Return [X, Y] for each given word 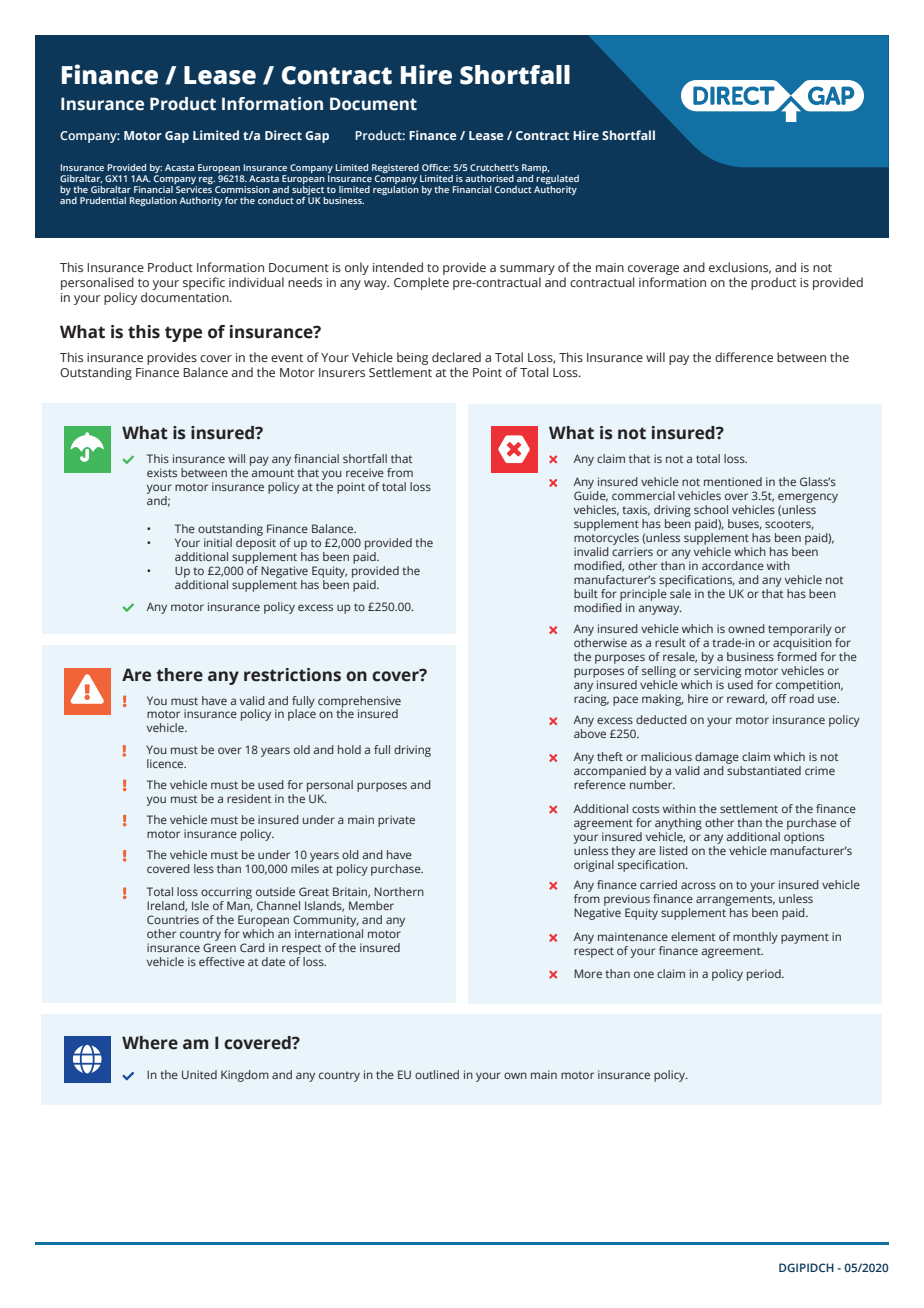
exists [162, 472]
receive [365, 472]
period [765, 975]
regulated [557, 178]
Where [150, 1043]
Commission [242, 189]
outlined [437, 1074]
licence [166, 763]
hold [349, 749]
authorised [489, 178]
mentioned [733, 481]
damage [717, 758]
